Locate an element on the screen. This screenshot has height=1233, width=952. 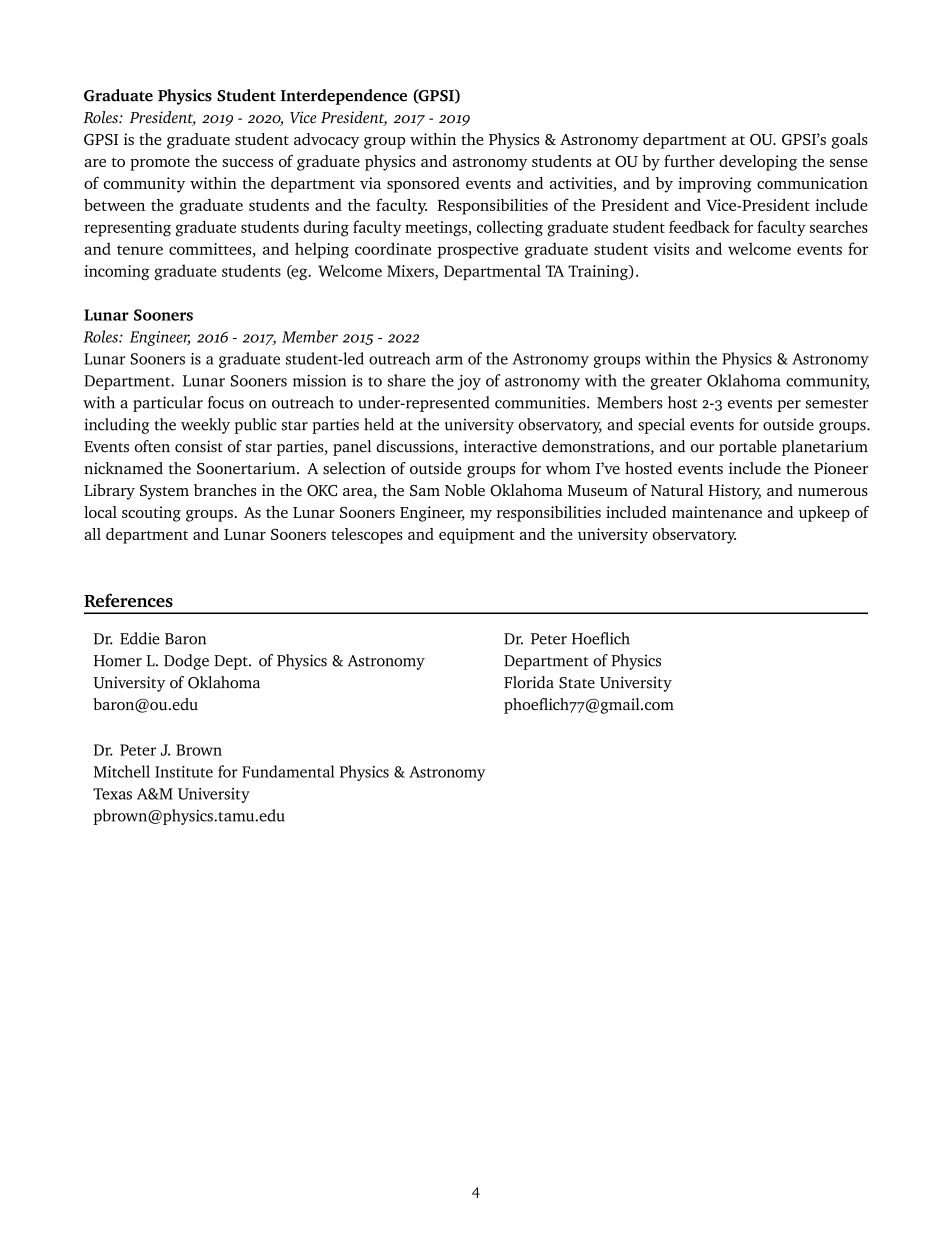
developing is located at coordinates (758, 163).
